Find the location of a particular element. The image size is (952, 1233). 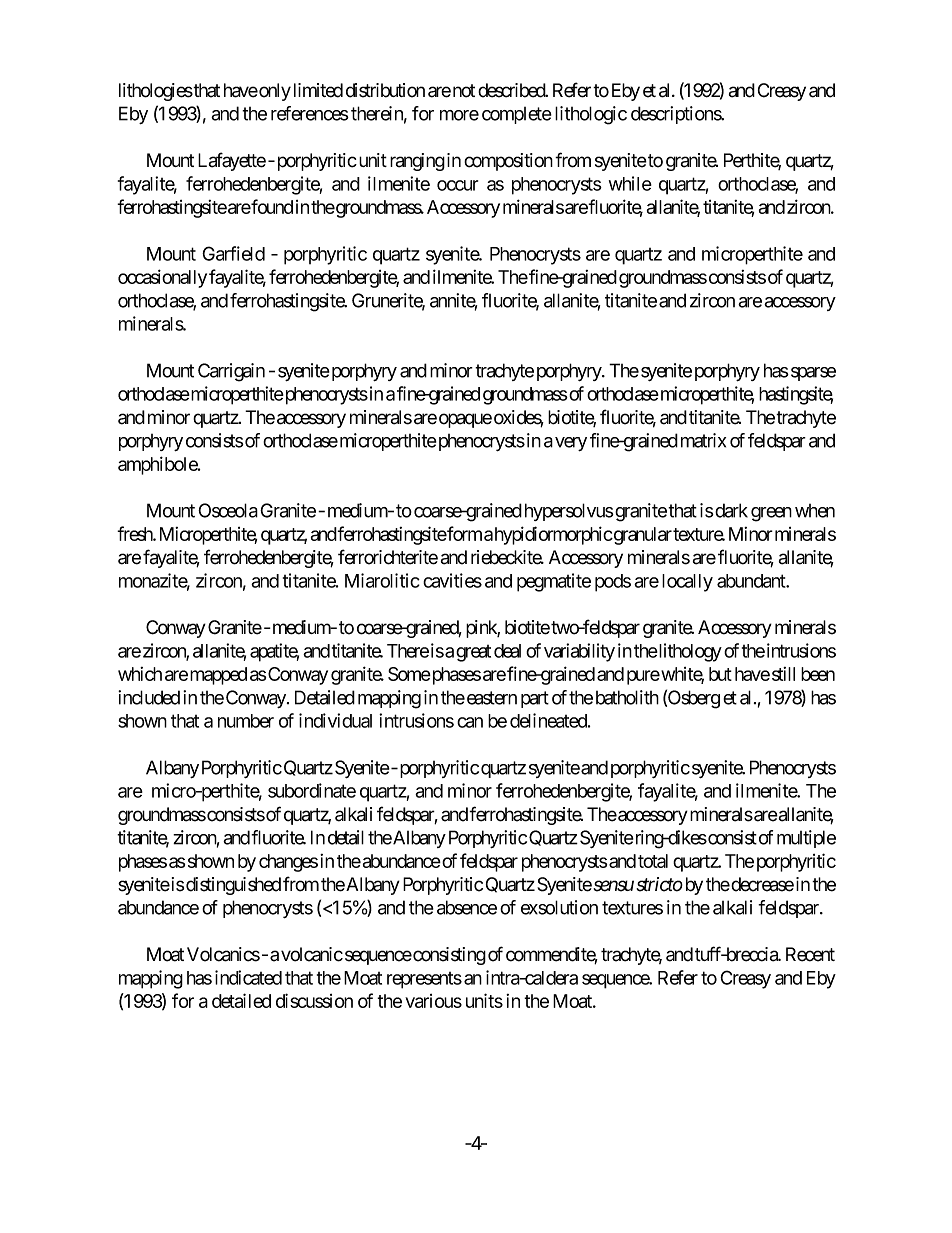

which is located at coordinates (140, 674).
